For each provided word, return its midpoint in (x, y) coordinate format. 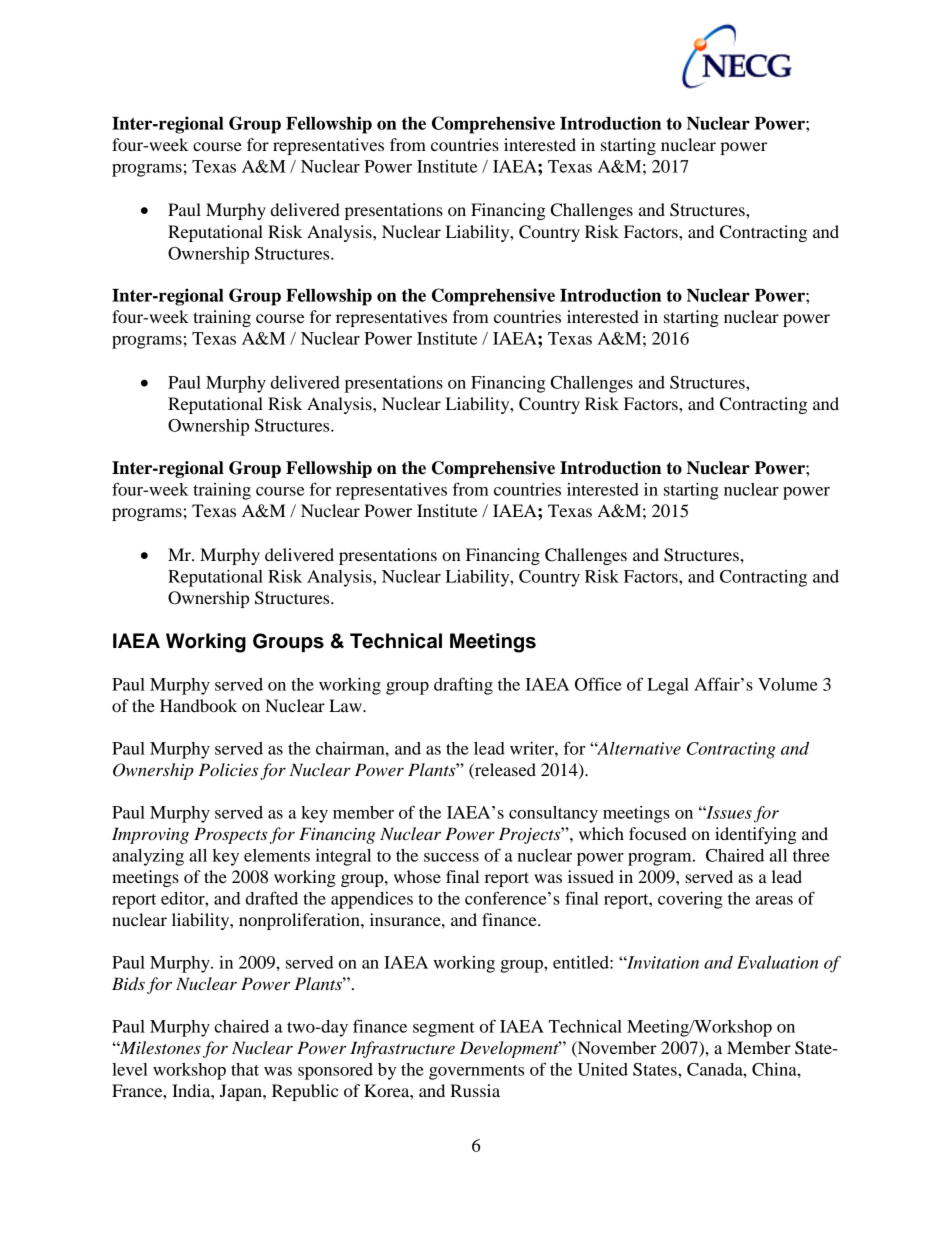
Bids (128, 984)
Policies (228, 769)
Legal (668, 686)
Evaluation (778, 962)
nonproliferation (300, 921)
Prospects (231, 835)
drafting (463, 686)
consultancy (553, 814)
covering (690, 900)
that (245, 1069)
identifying (756, 835)
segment (444, 1029)
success (451, 857)
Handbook (198, 705)
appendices (372, 900)
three (811, 855)
